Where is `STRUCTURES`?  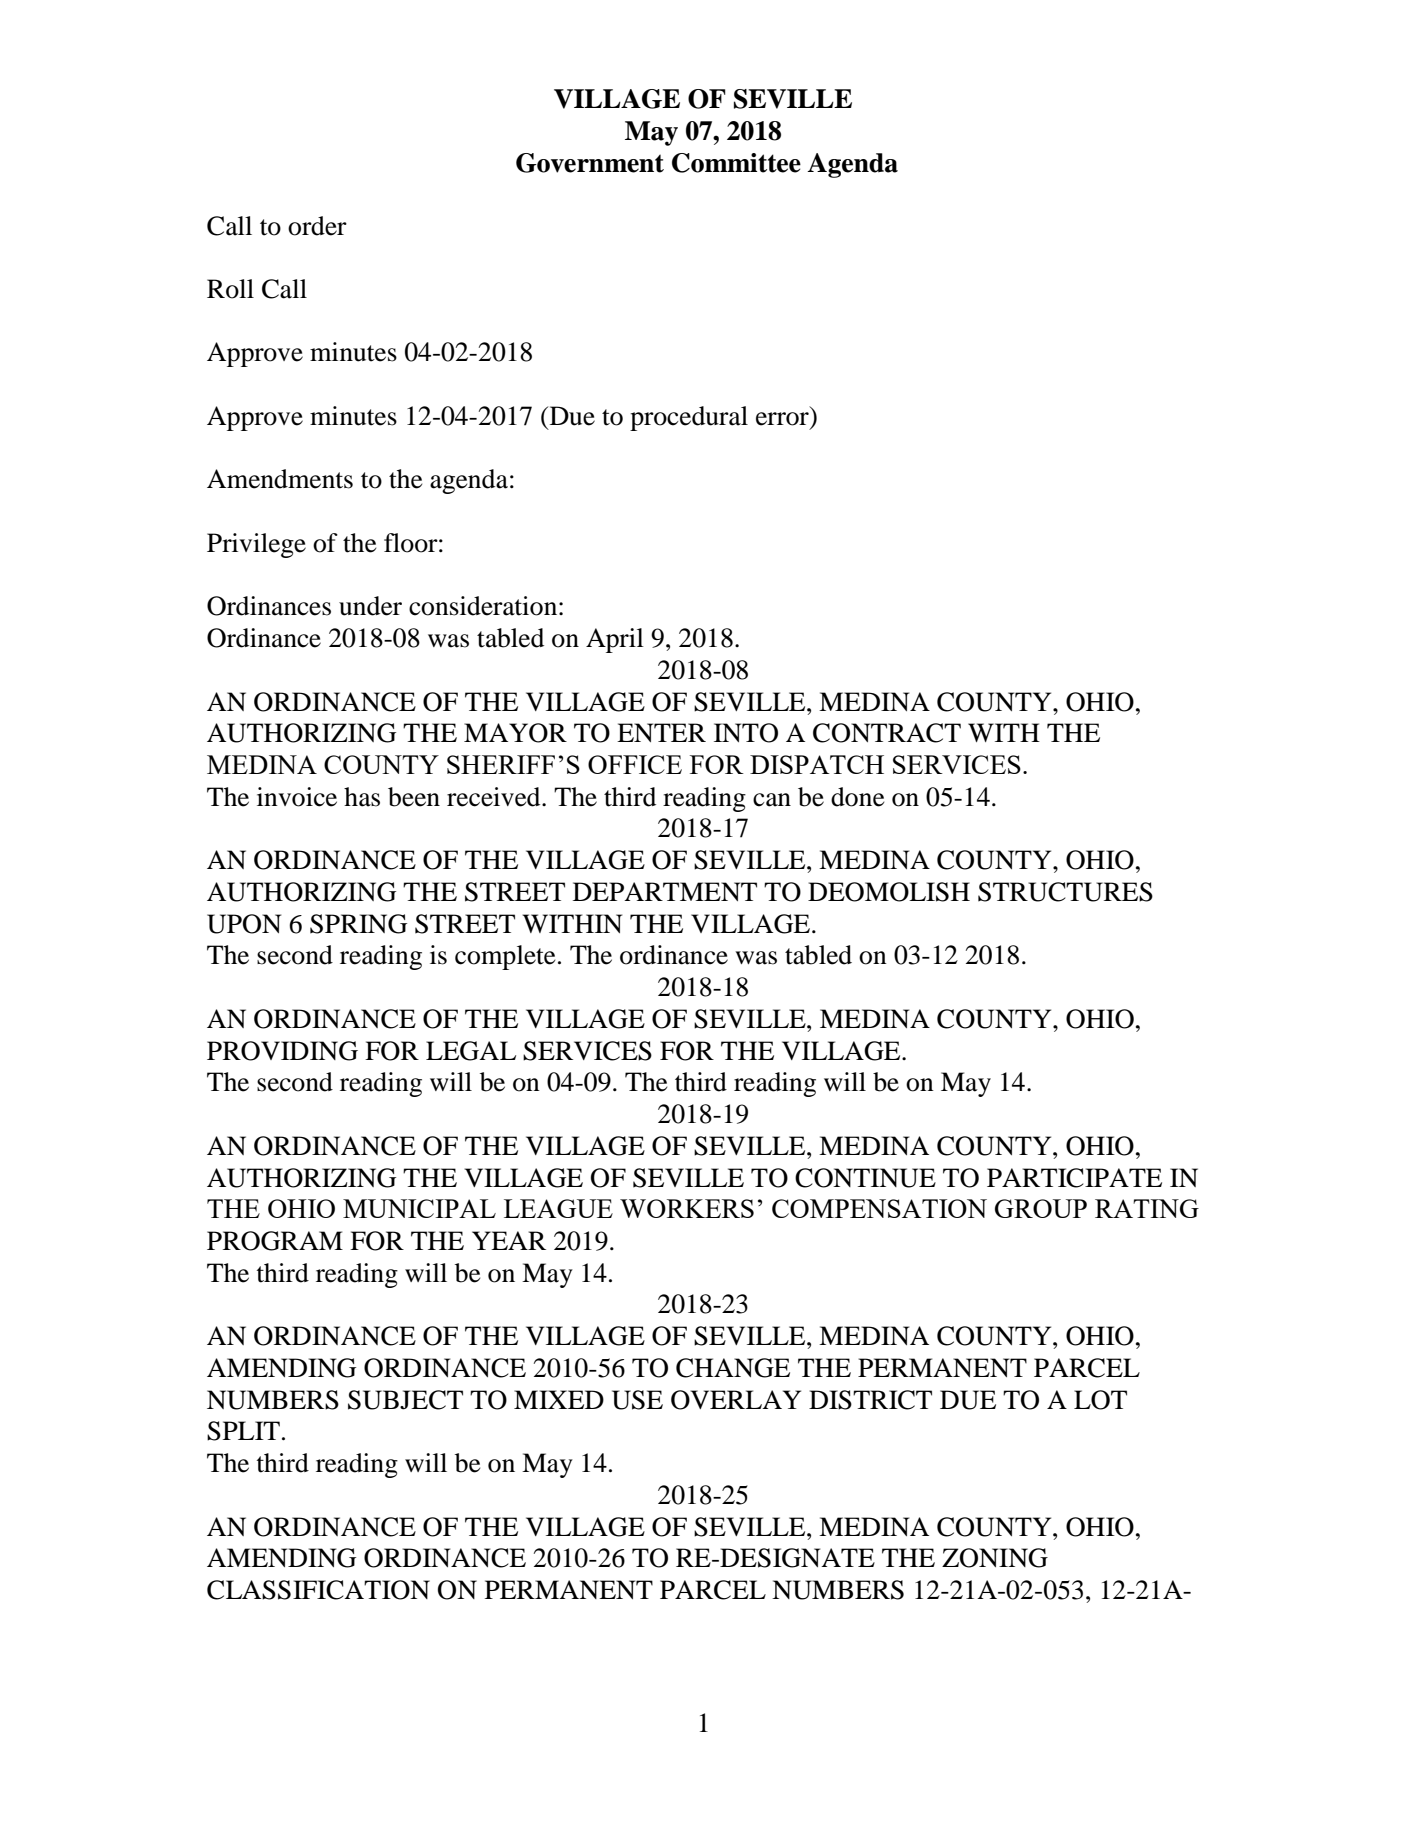 STRUCTURES is located at coordinates (1065, 892).
